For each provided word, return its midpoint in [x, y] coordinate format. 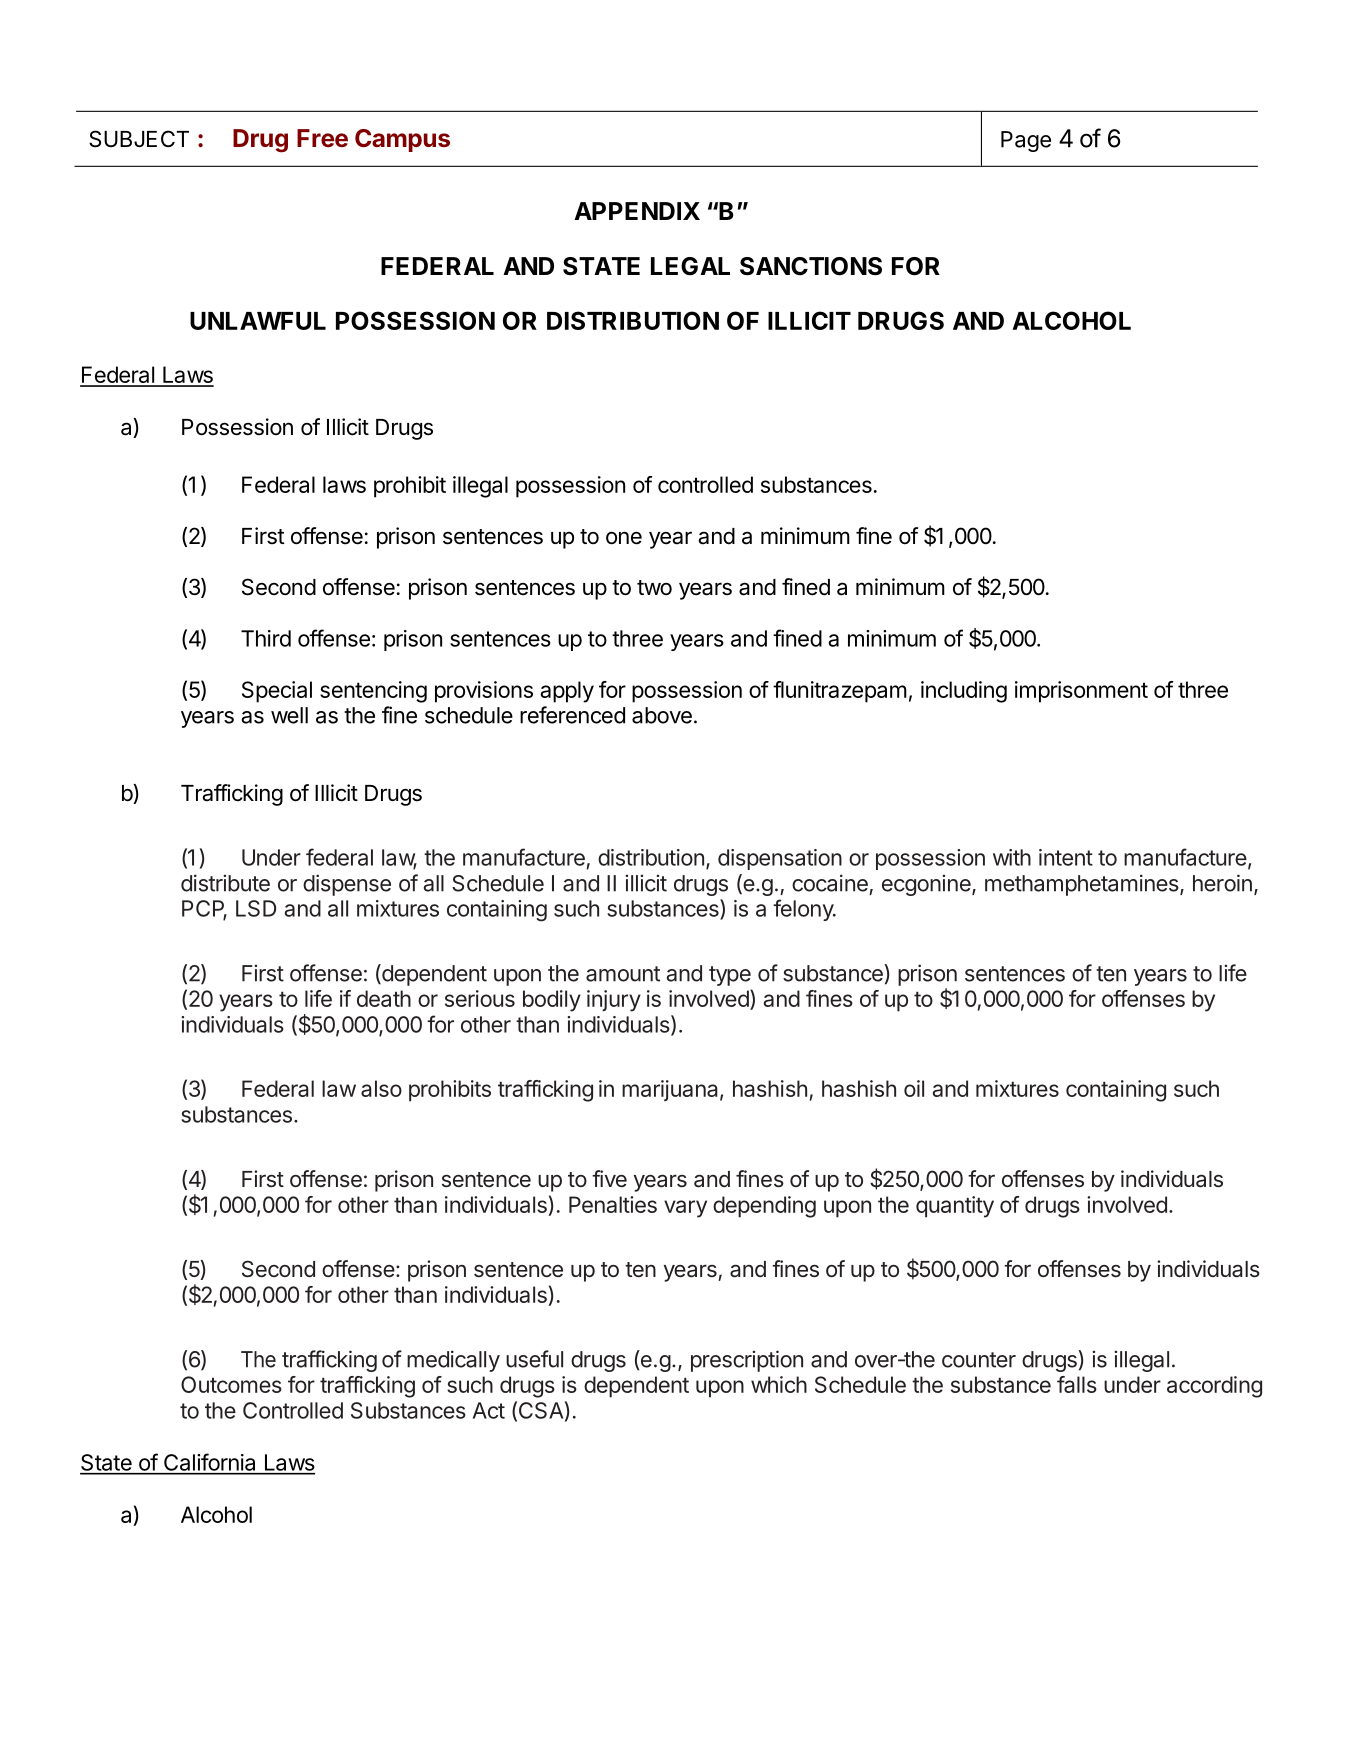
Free [322, 138]
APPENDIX [637, 211]
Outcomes [231, 1384]
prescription [747, 1361]
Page [1026, 141]
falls [1077, 1384]
